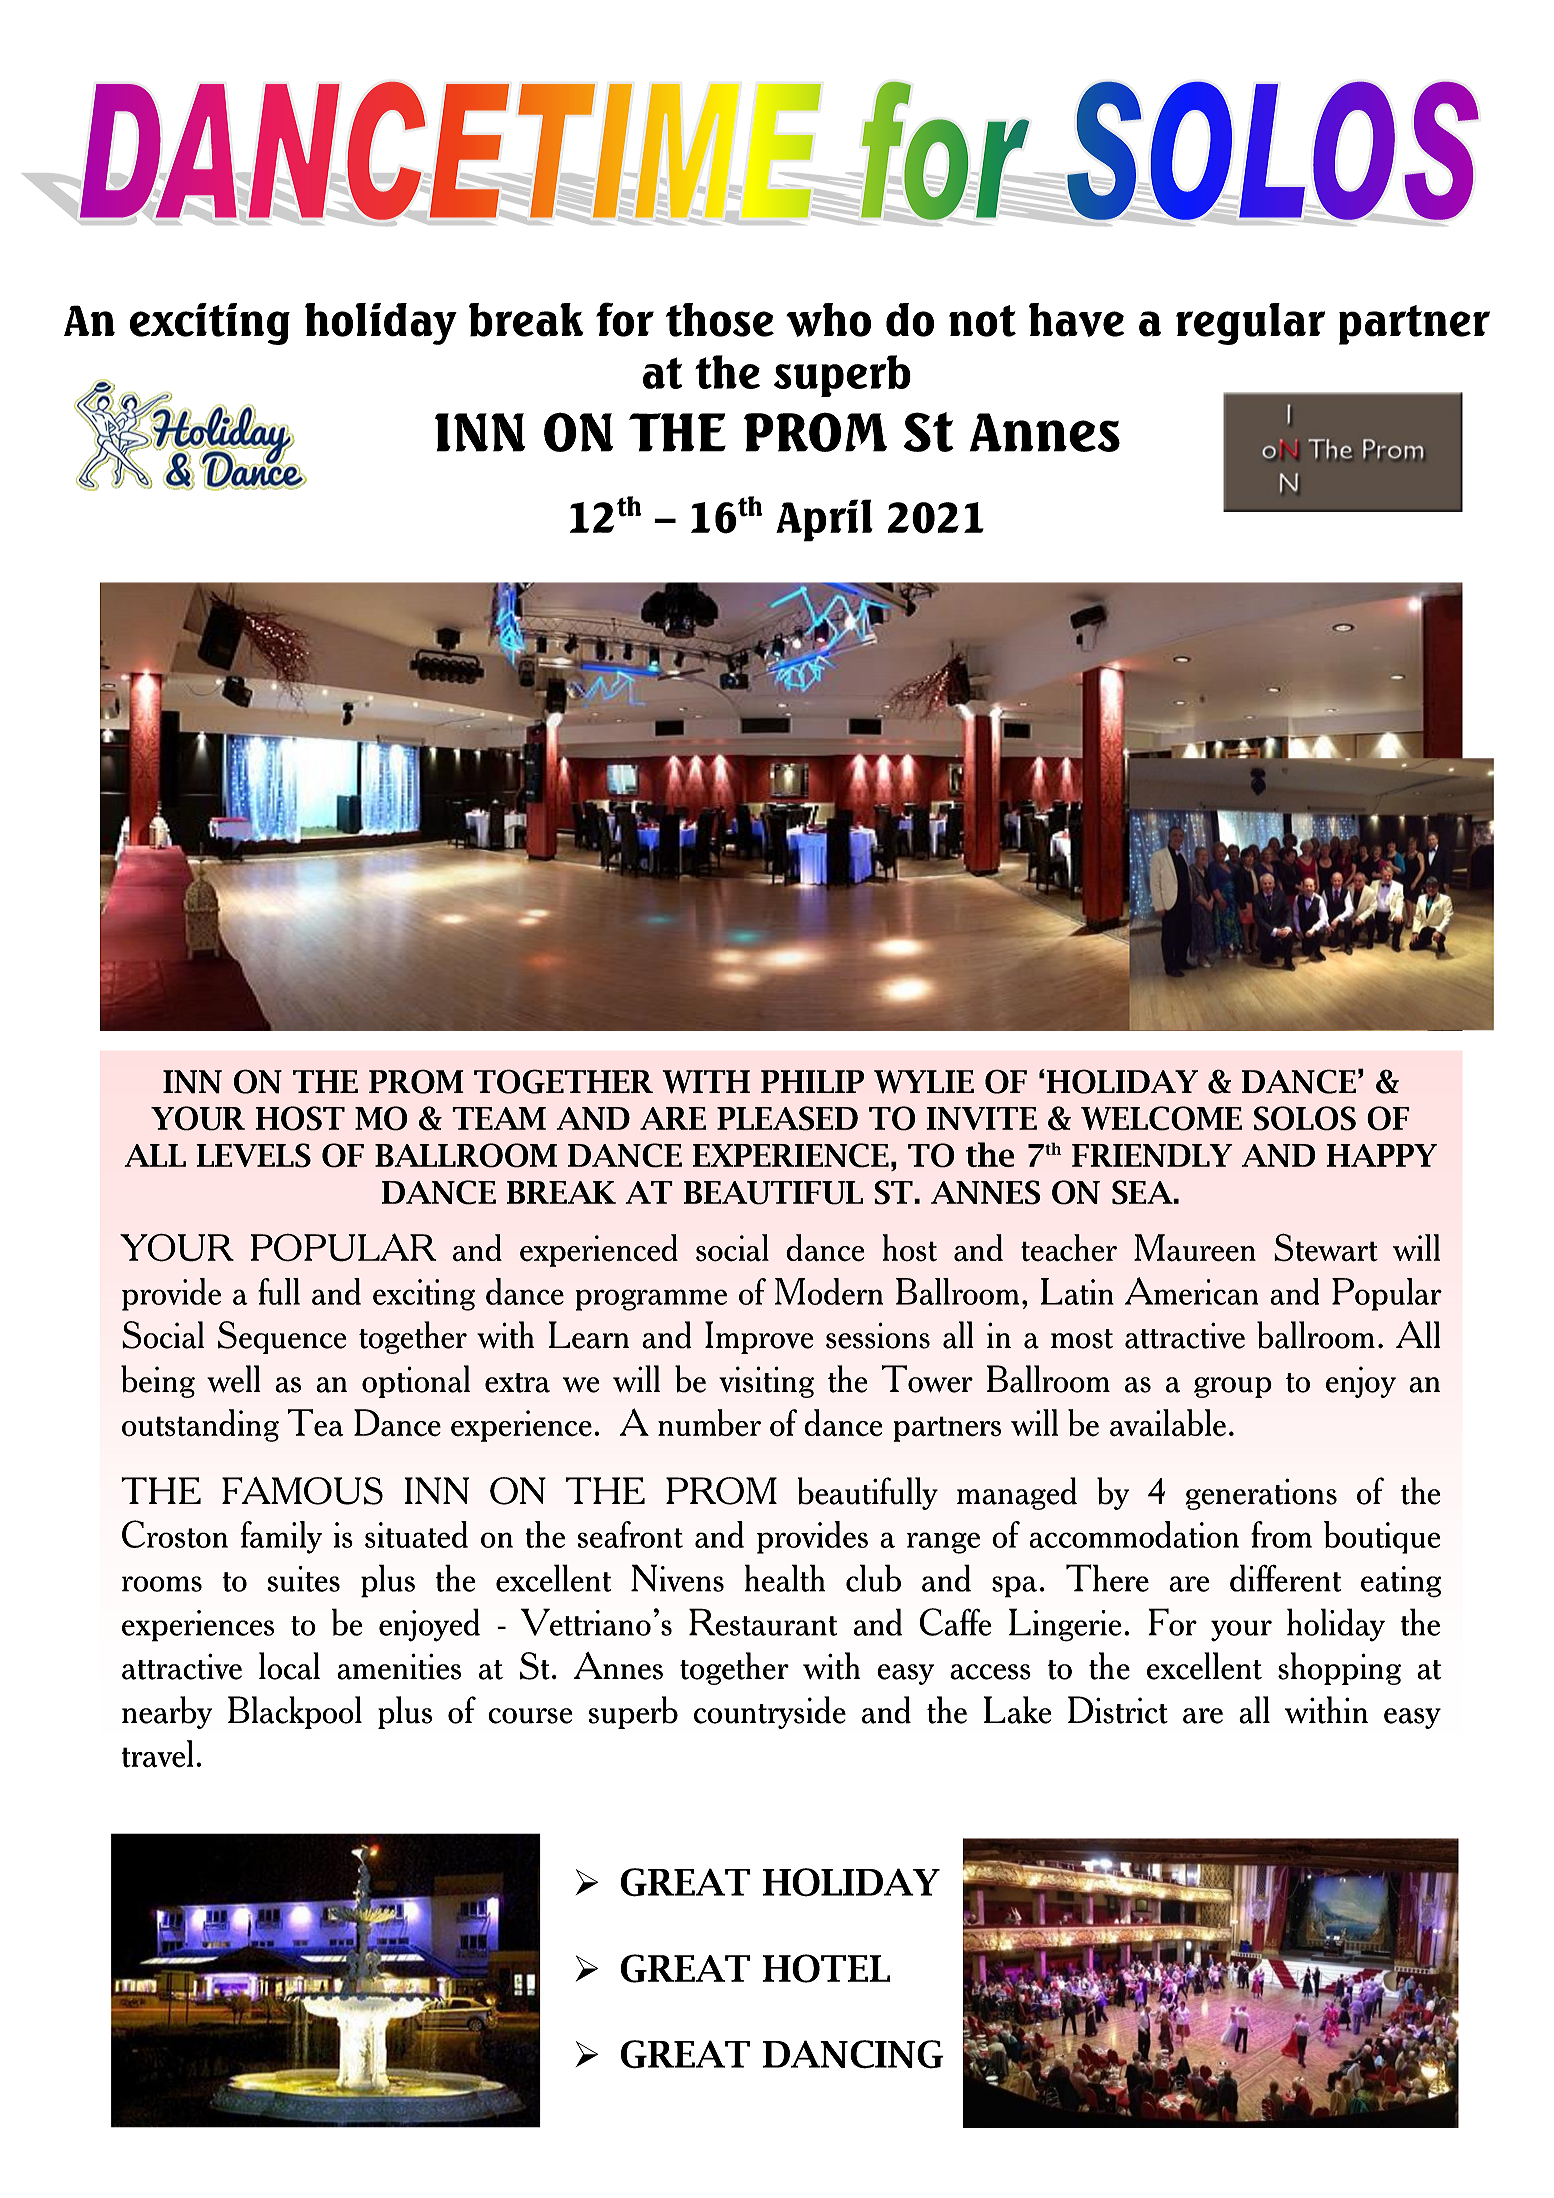  Describe the element at coordinates (828, 320) in the page. I see `who` at that location.
